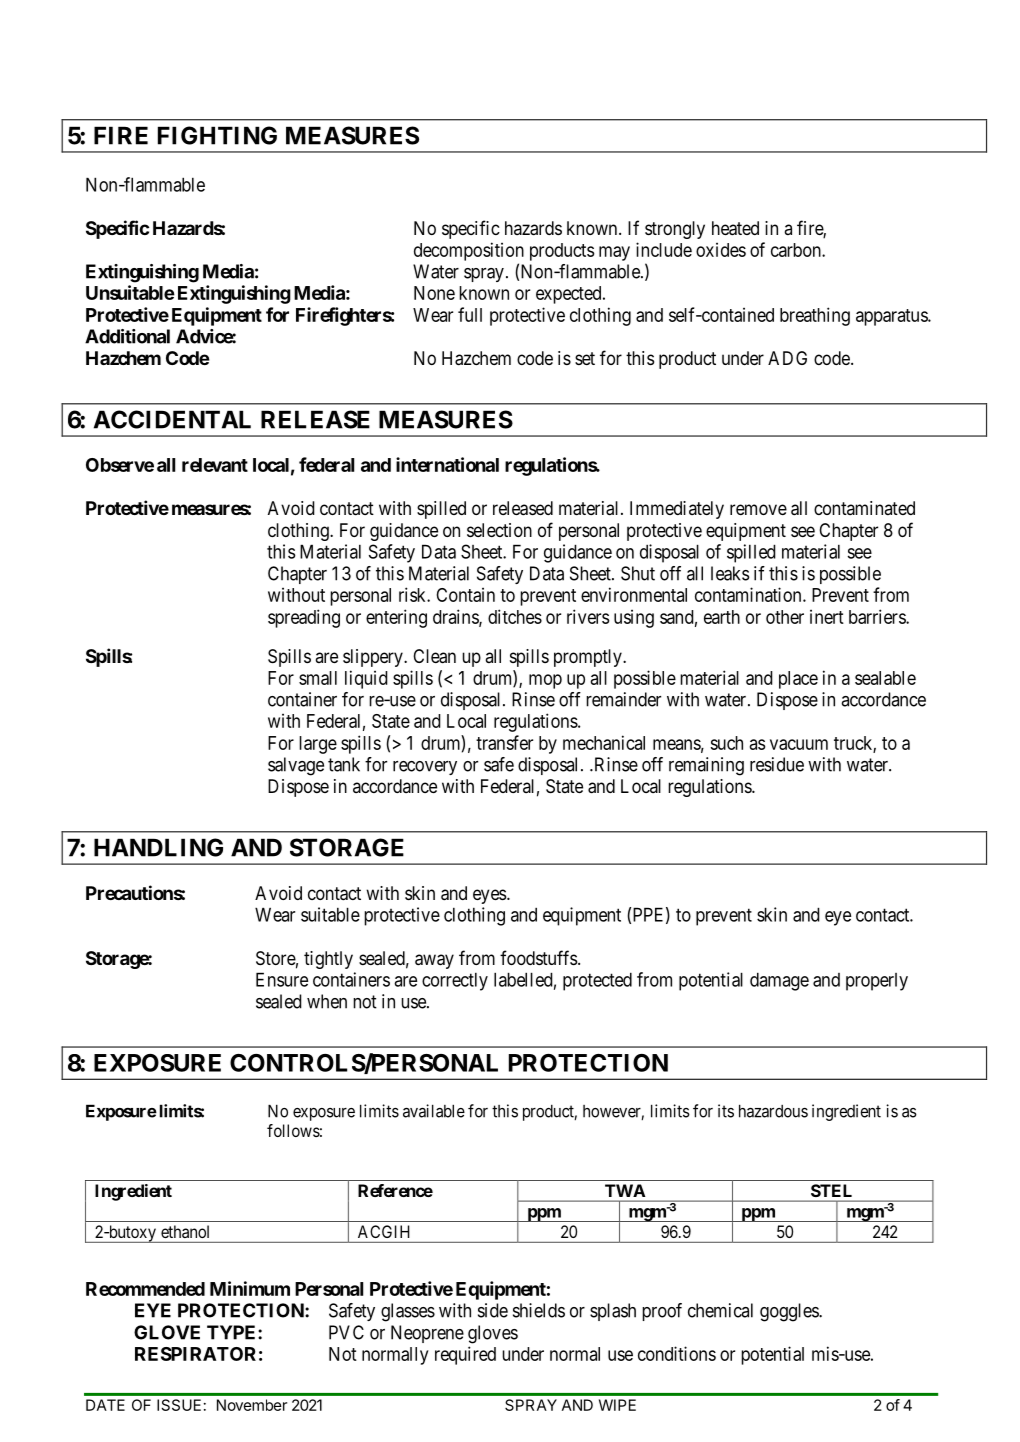 This document has width=1020, height=1442. I want to click on hazardous, so click(773, 1111).
